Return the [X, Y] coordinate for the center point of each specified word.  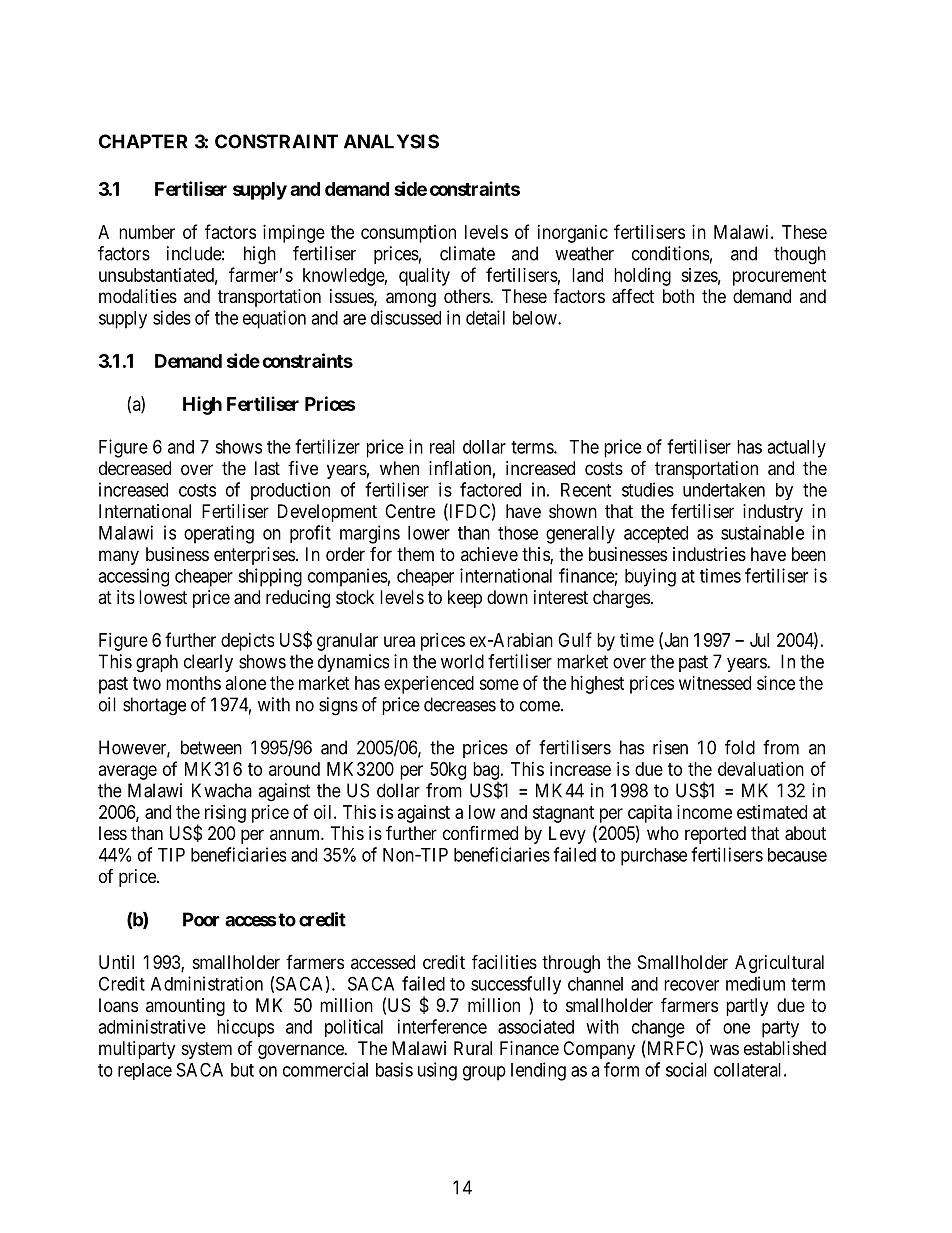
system [207, 1050]
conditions [670, 253]
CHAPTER [143, 141]
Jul [759, 640]
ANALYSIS [391, 141]
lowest [163, 597]
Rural [473, 1048]
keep [465, 599]
